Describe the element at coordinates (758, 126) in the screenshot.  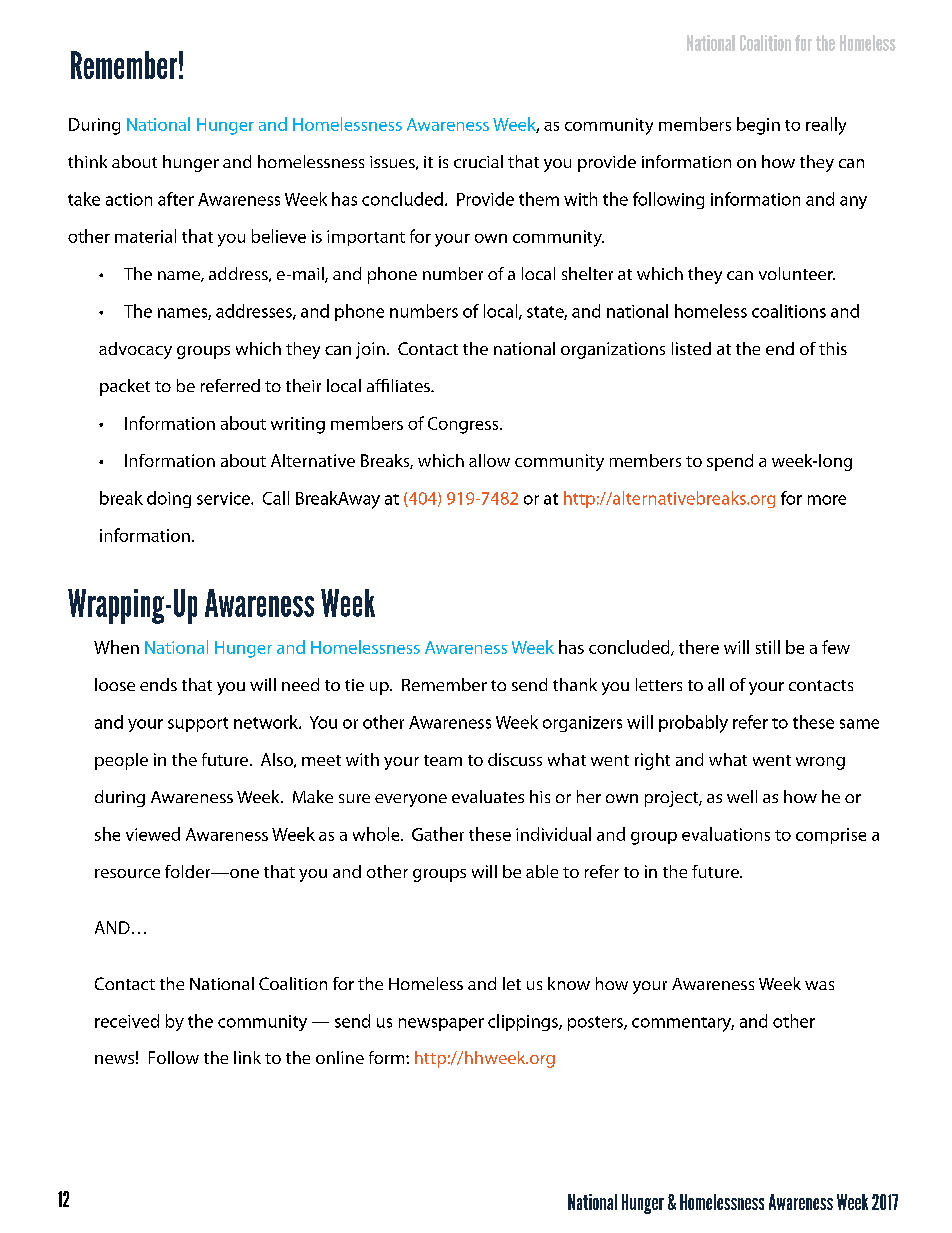
I see `begin` at that location.
